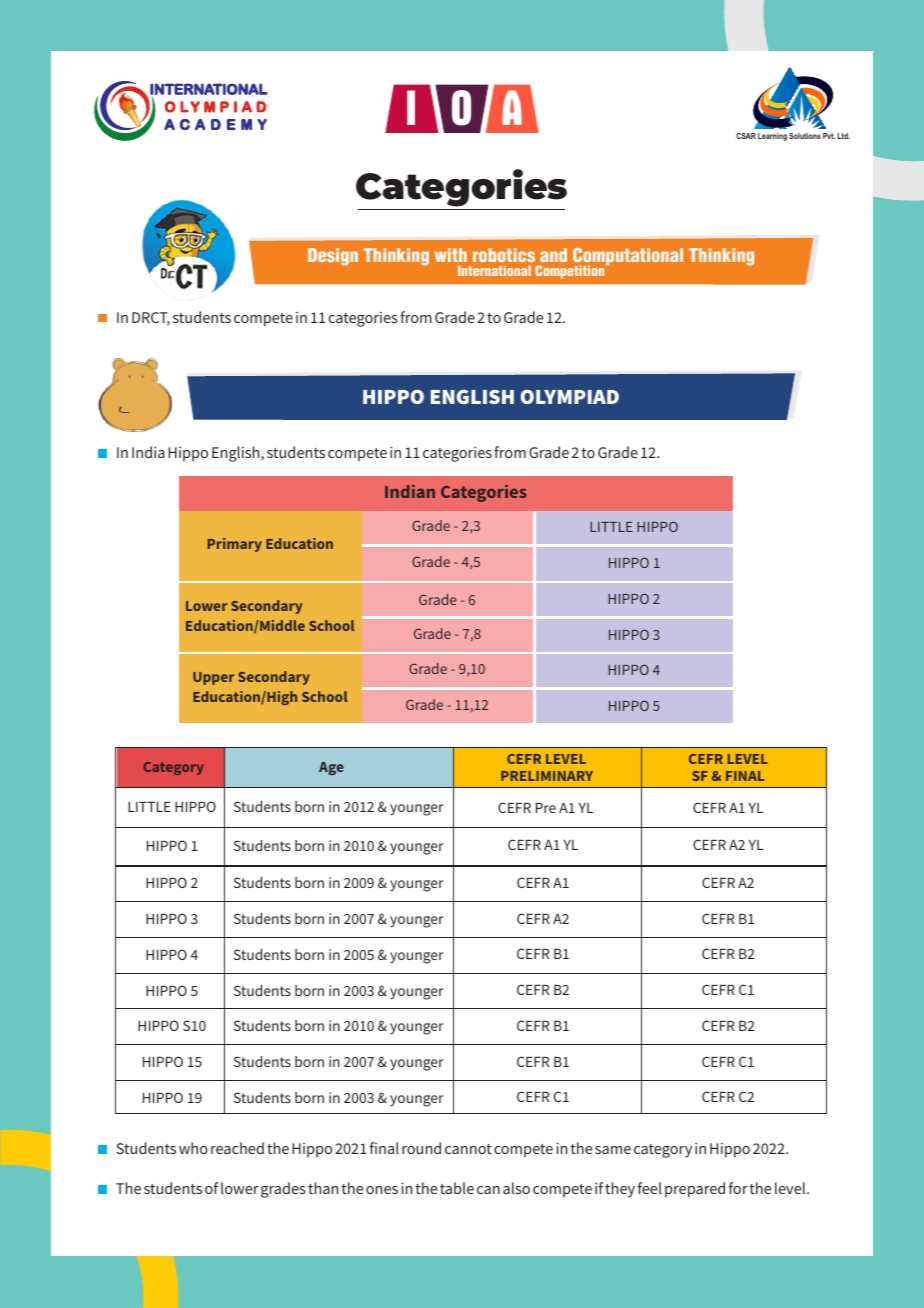 The height and width of the image is (1308, 924). I want to click on Primary, so click(235, 545).
